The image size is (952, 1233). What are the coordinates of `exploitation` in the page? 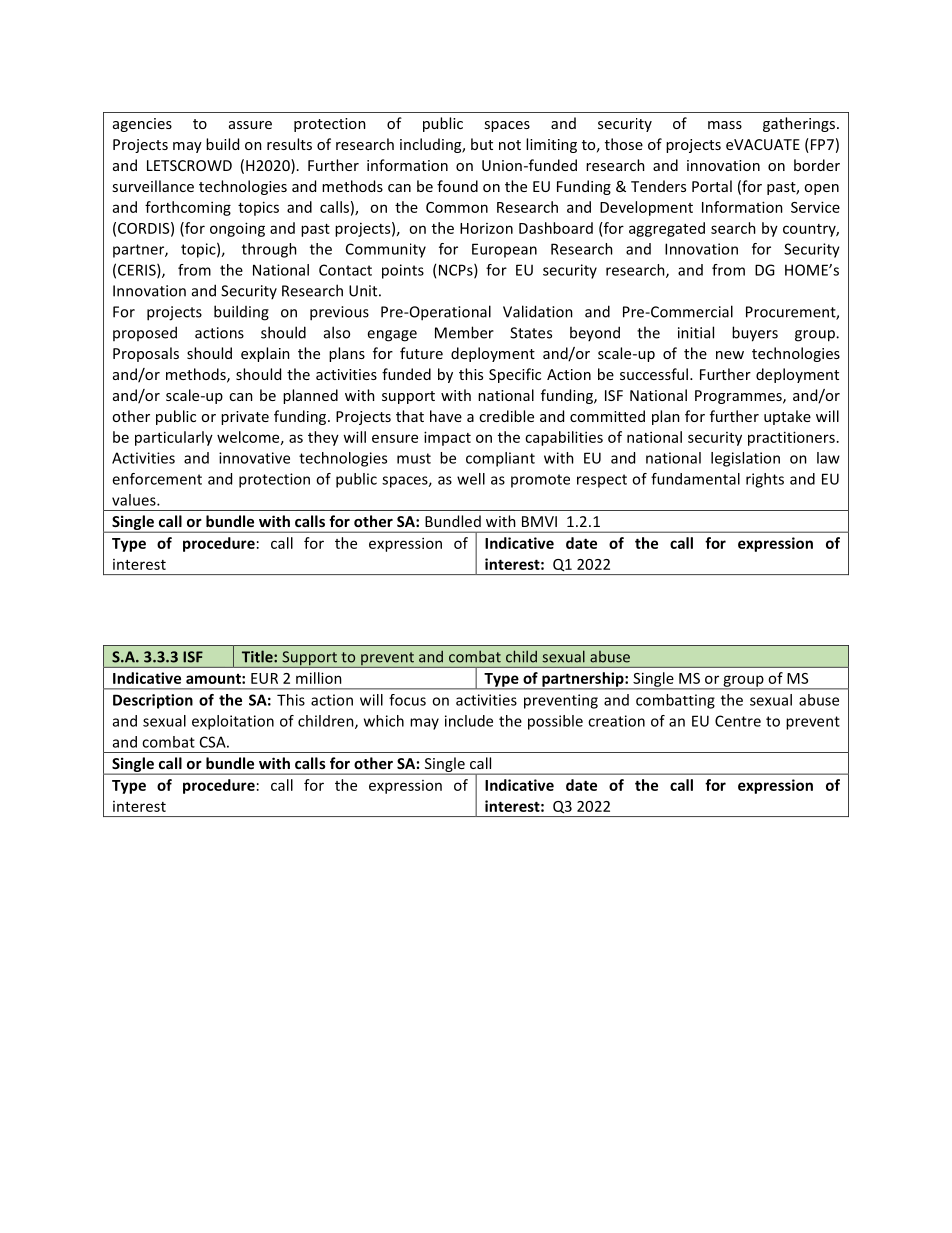 It's located at (233, 722).
